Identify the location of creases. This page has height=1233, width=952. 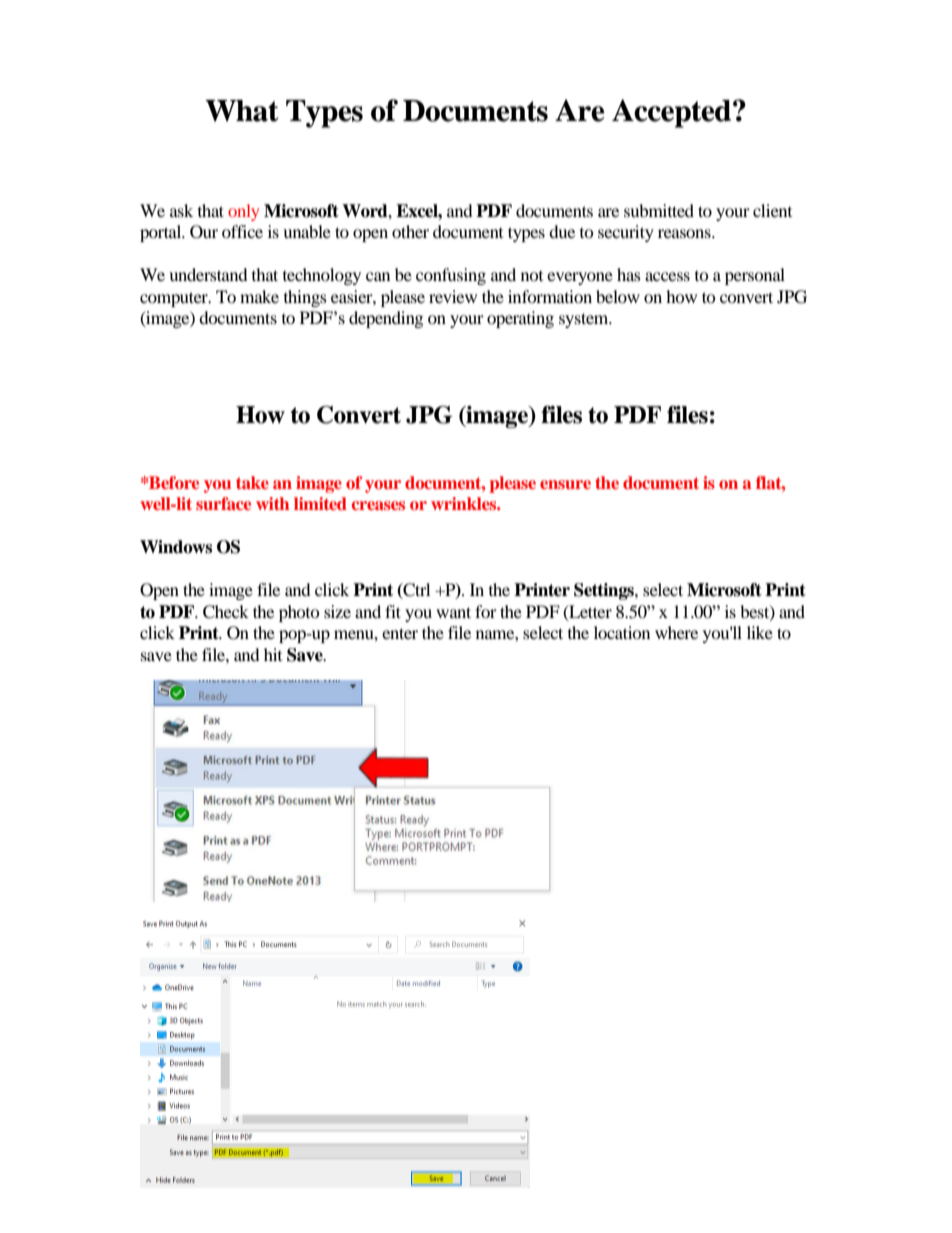
(378, 505).
